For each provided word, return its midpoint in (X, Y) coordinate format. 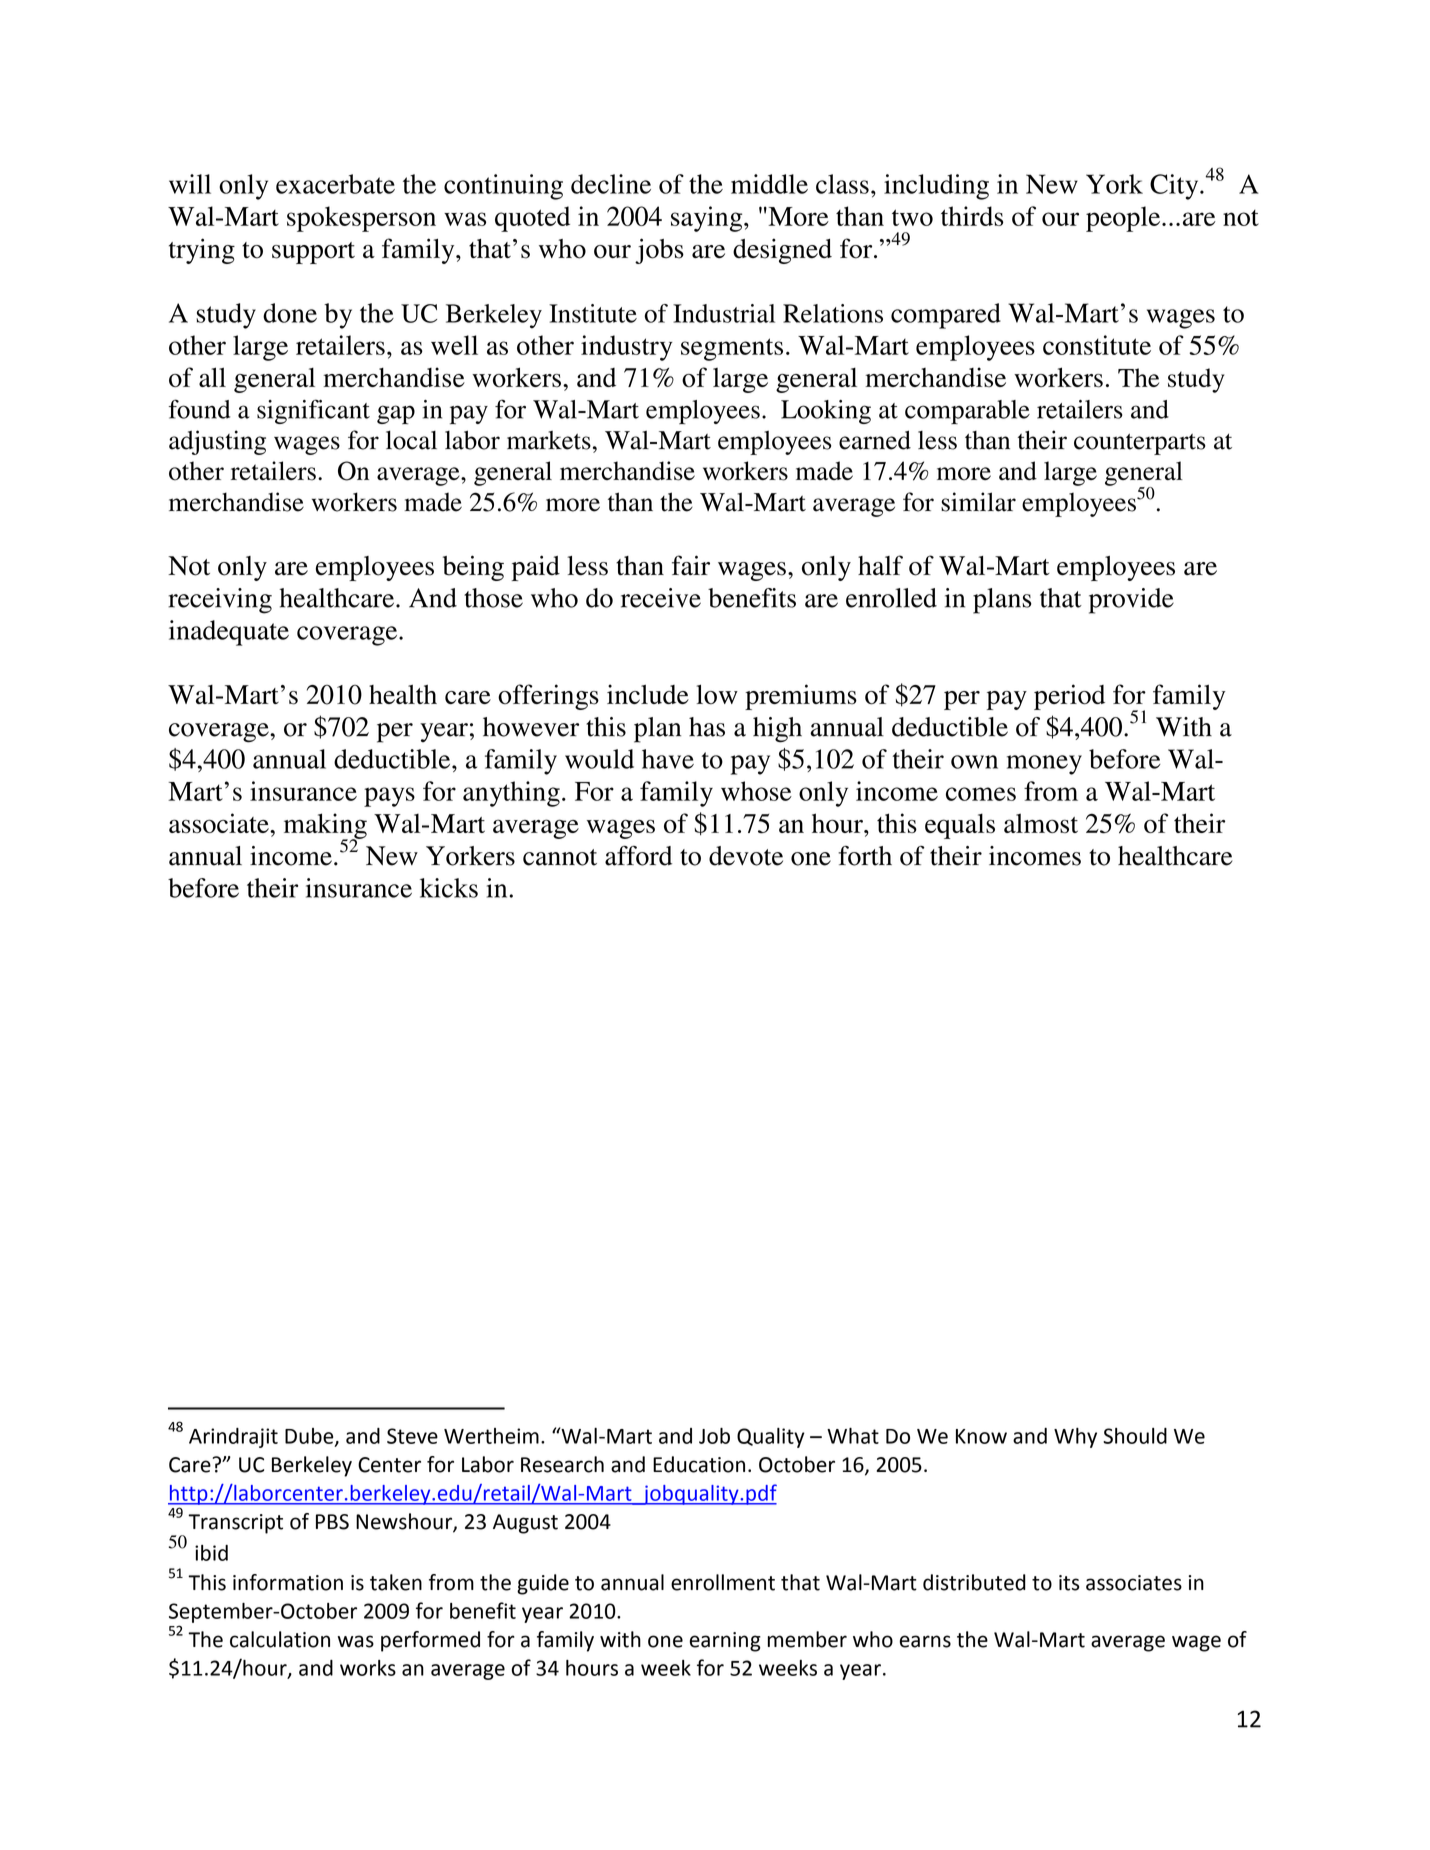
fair (691, 565)
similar (978, 502)
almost (1041, 823)
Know (981, 1436)
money (1044, 765)
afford (638, 856)
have (668, 759)
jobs (659, 251)
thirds (972, 216)
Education (699, 1464)
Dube (310, 1437)
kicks (449, 888)
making (325, 827)
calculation (280, 1639)
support (313, 253)
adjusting (217, 442)
